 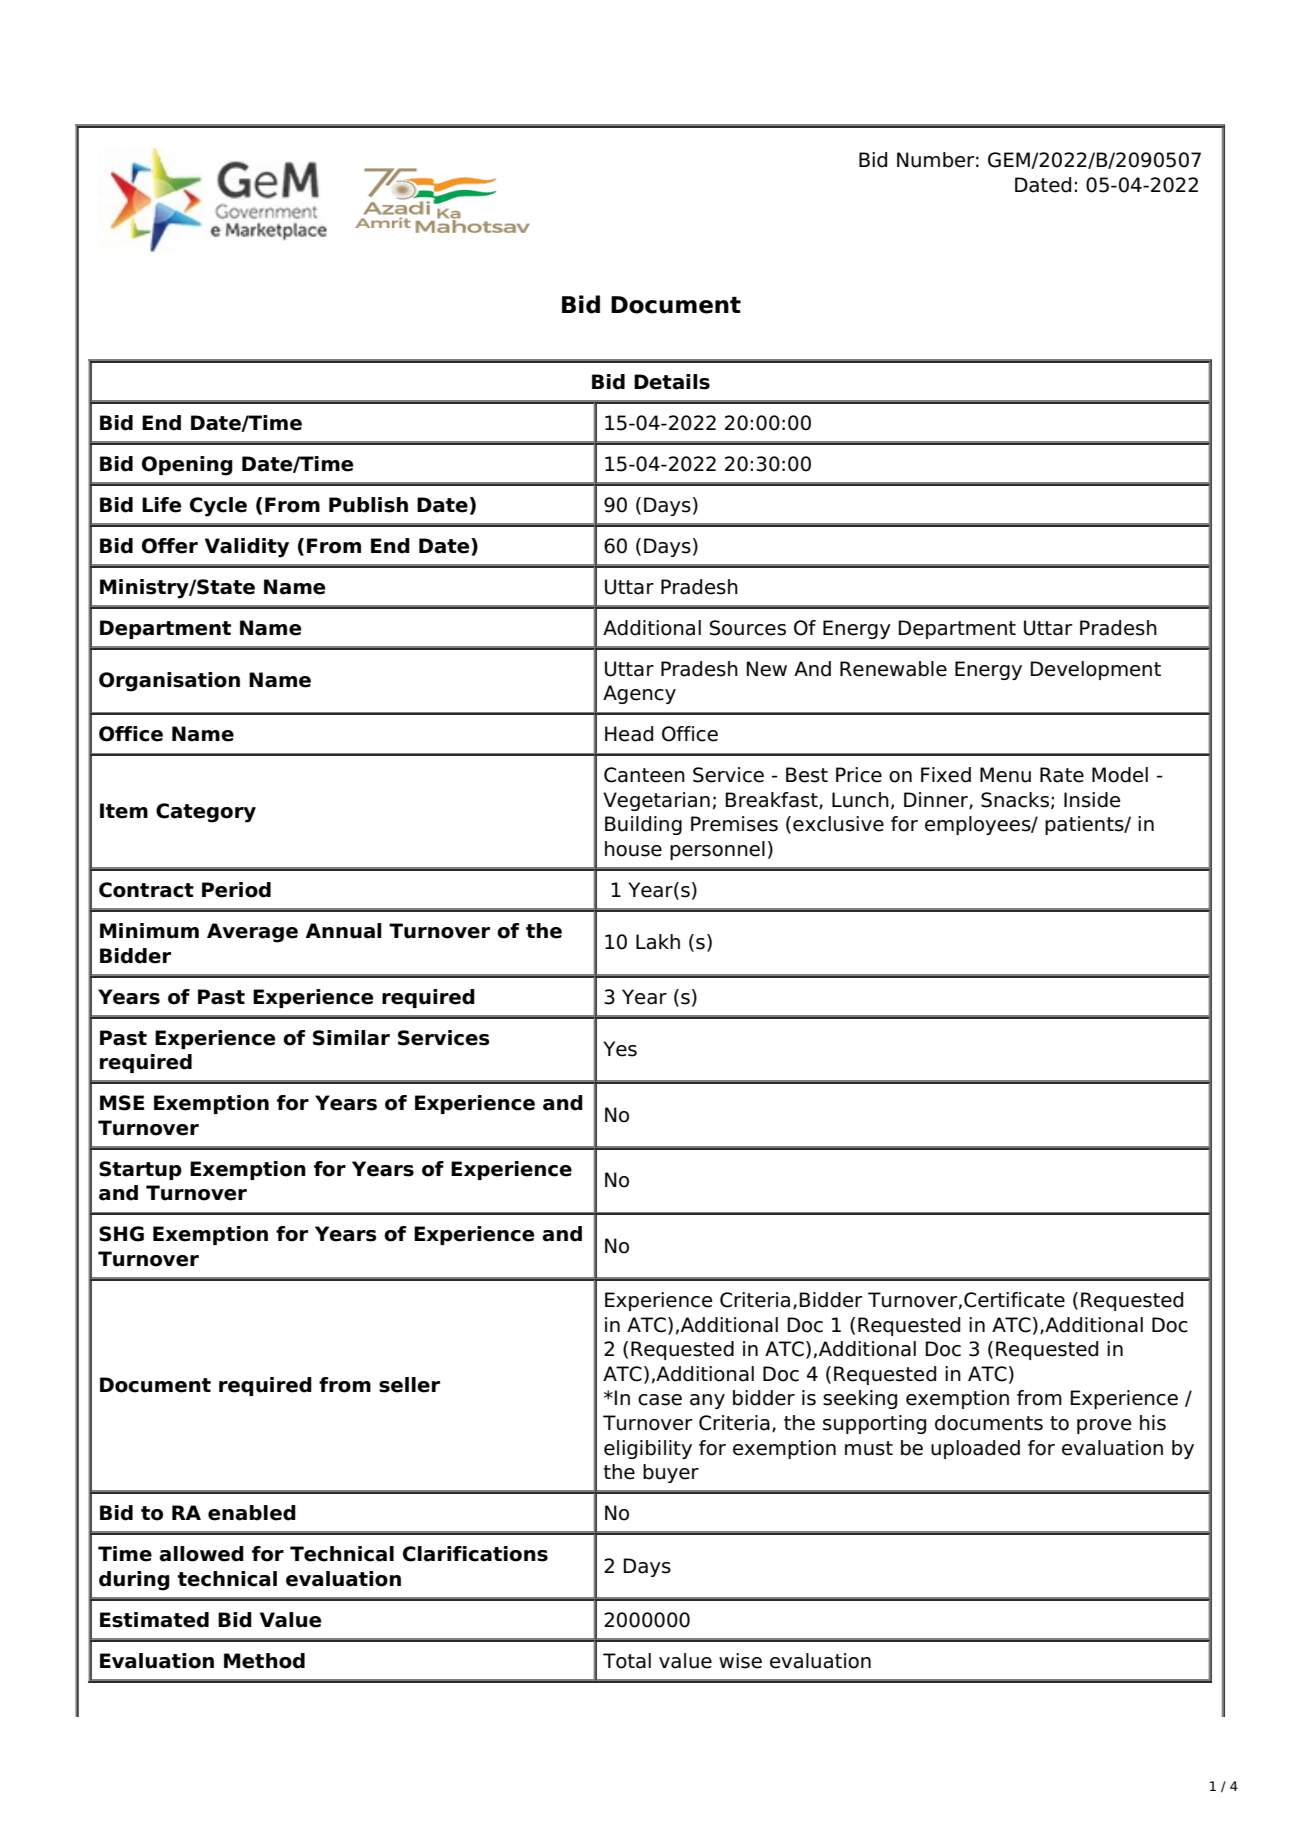 What do you see at coordinates (620, 1049) in the screenshot?
I see `Yes` at bounding box center [620, 1049].
